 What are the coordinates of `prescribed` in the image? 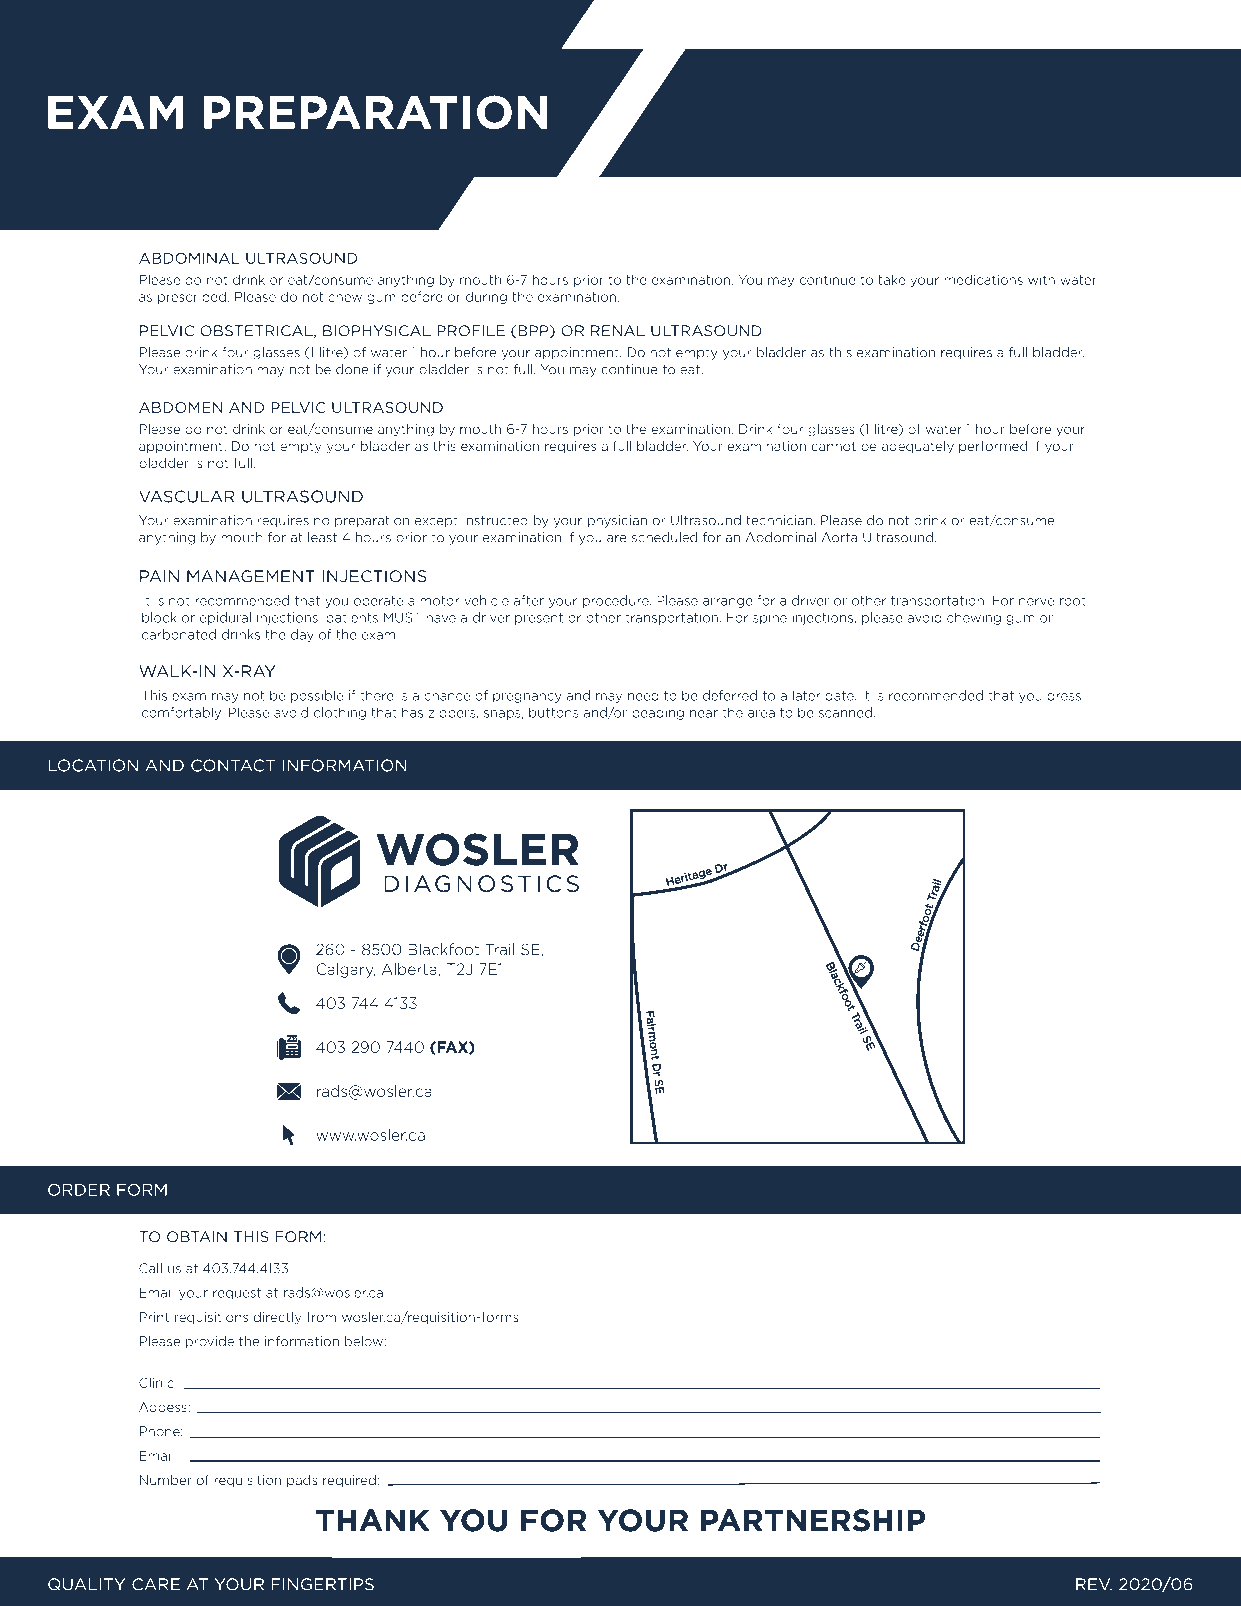 It's located at (192, 297).
